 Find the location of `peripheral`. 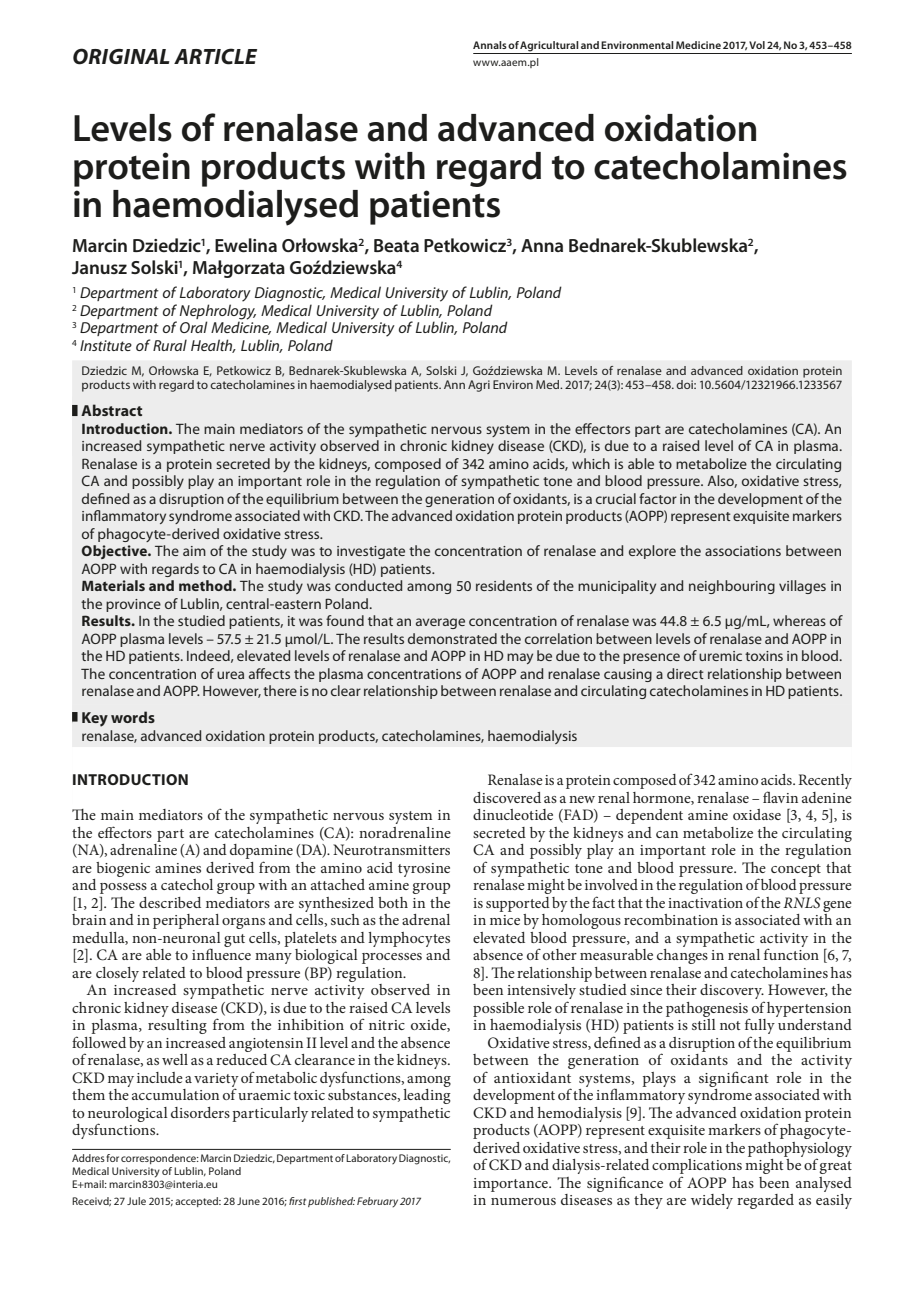

peripheral is located at coordinates (186, 921).
